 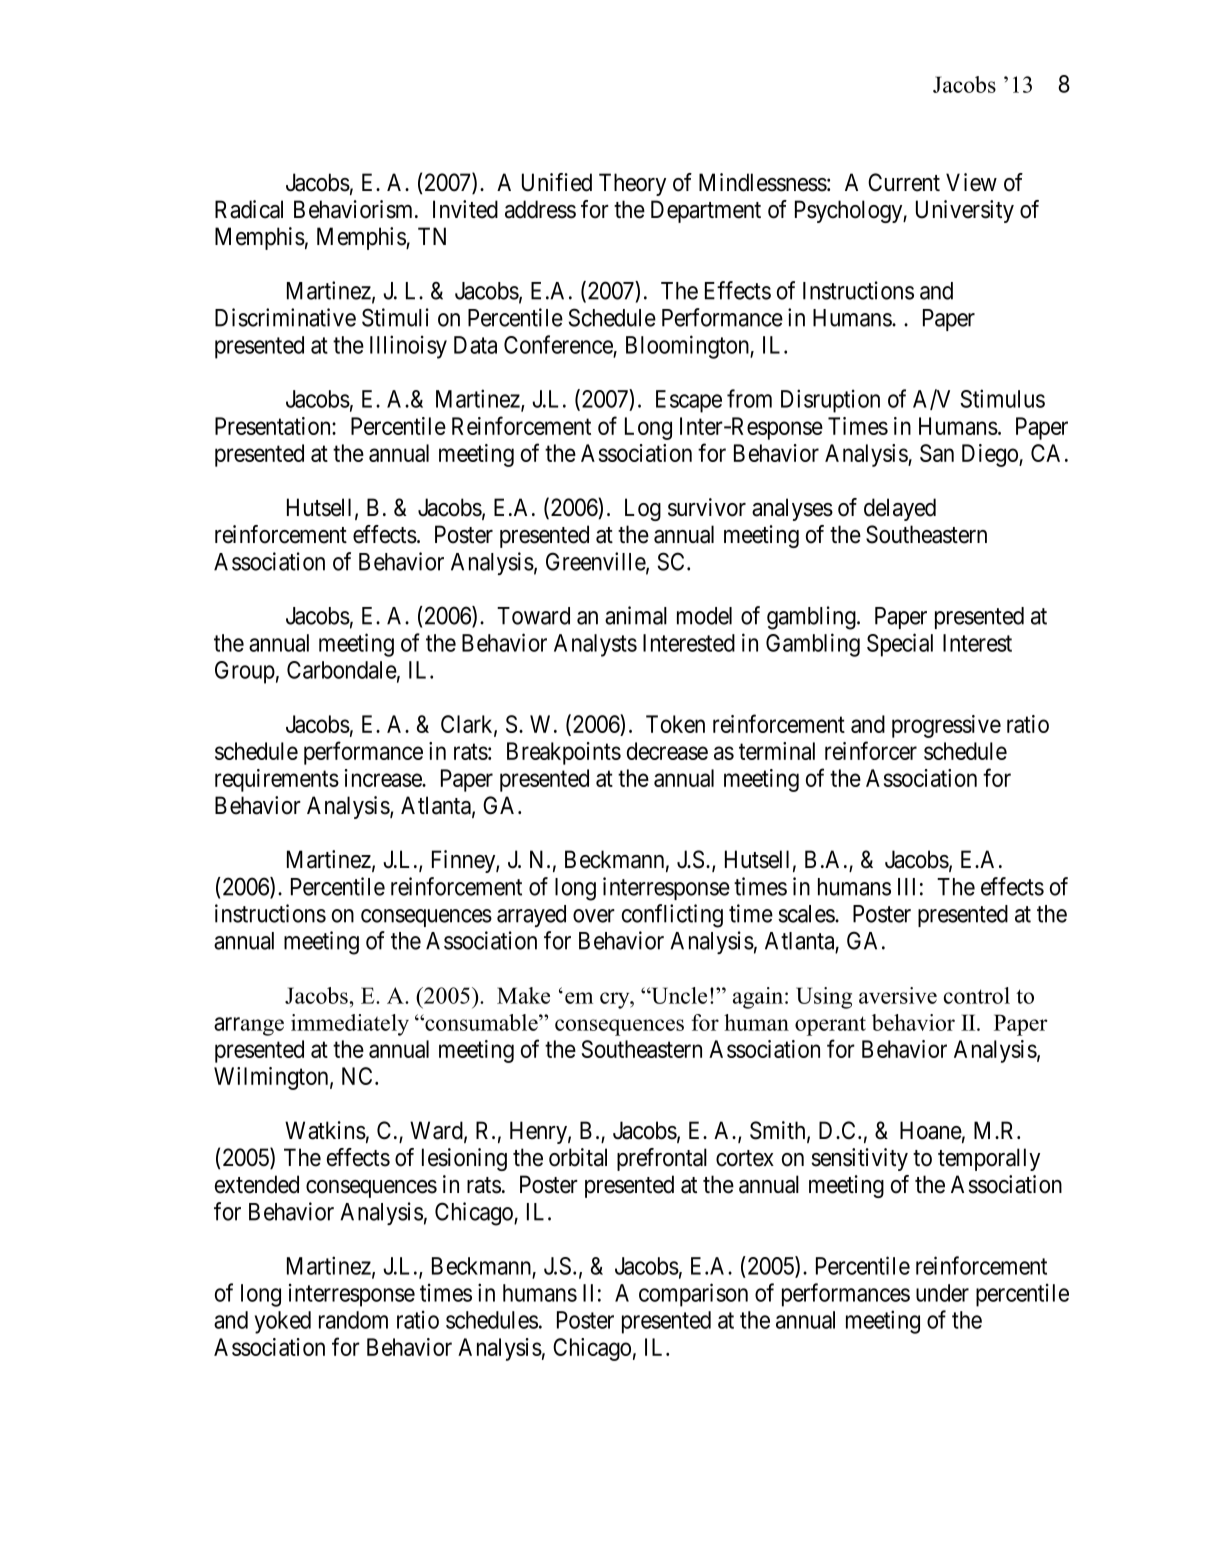 I want to click on Theory, so click(x=632, y=184).
